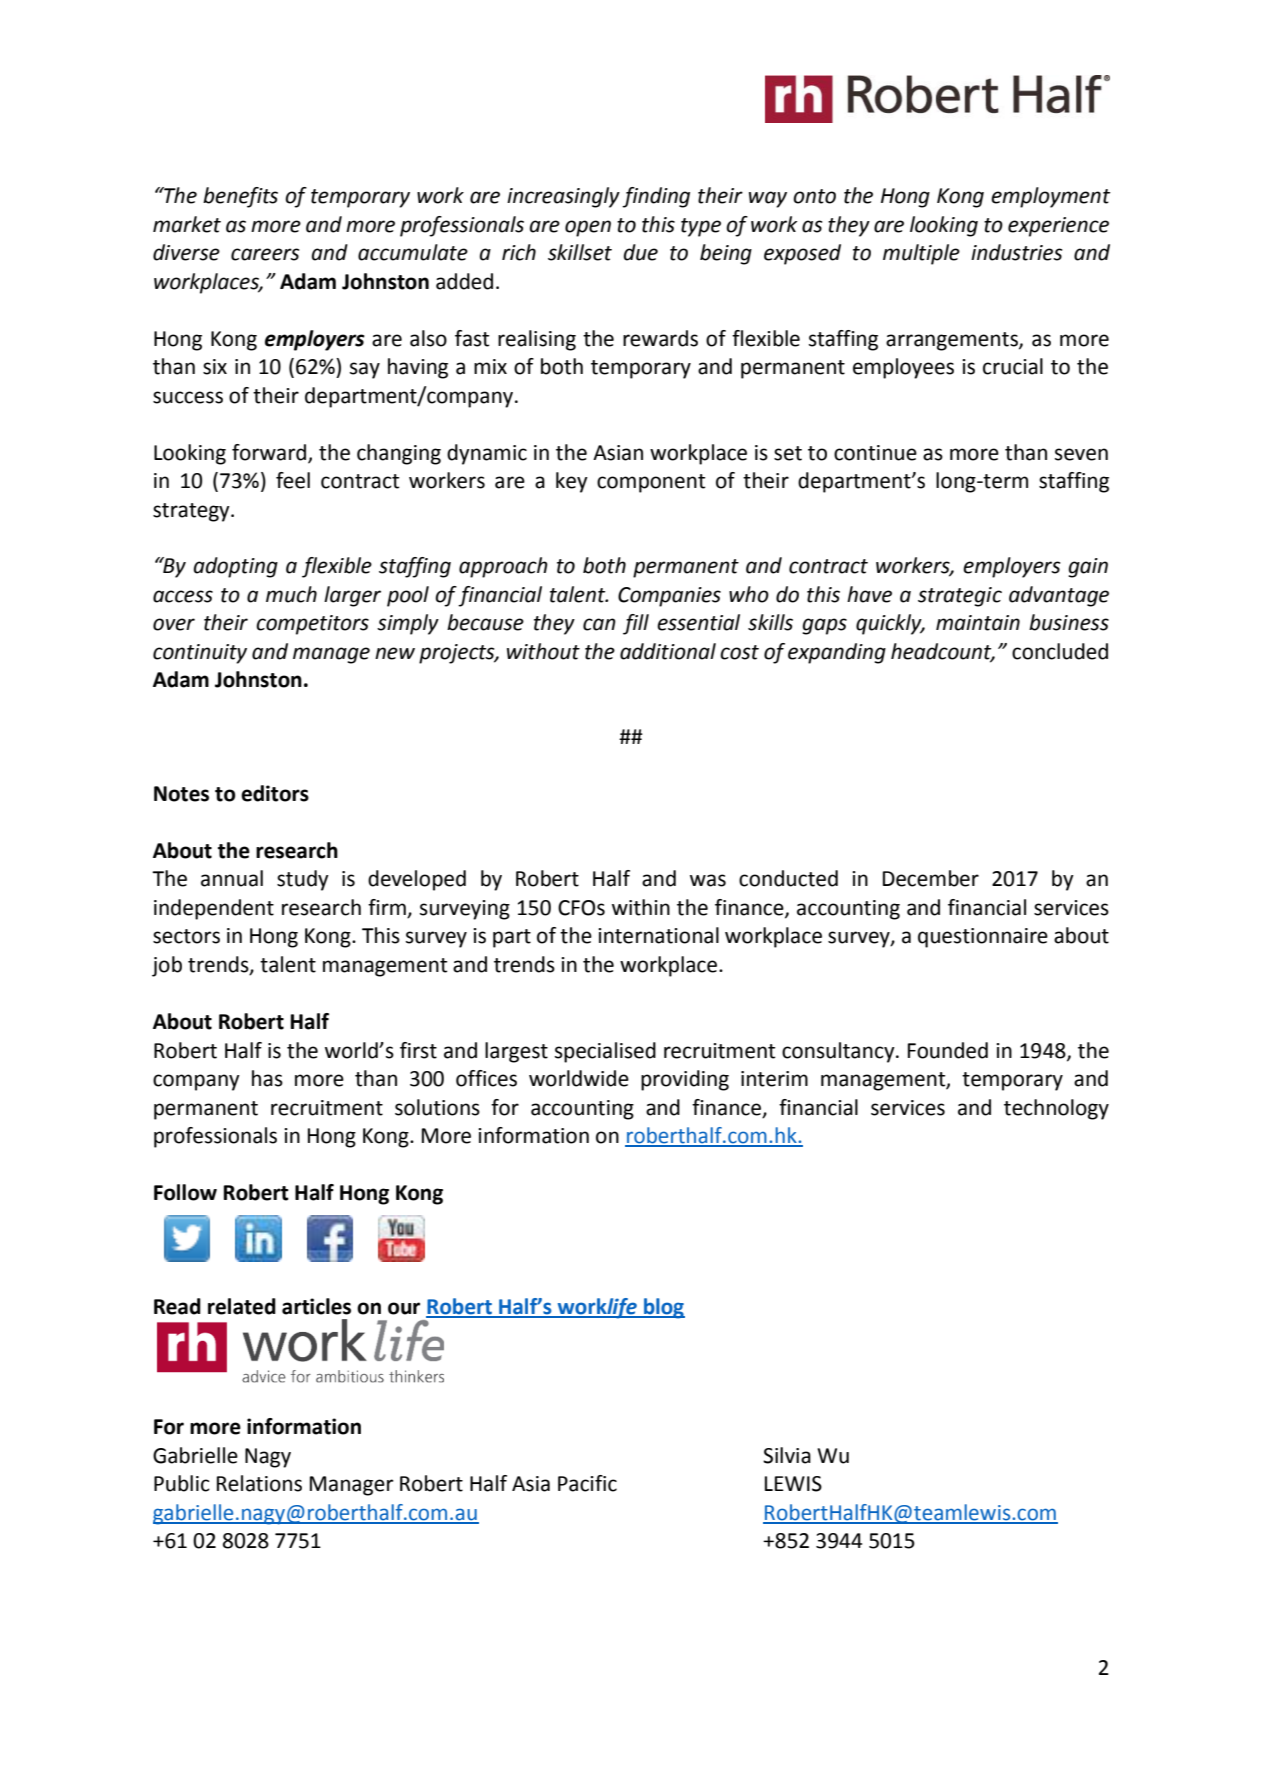 The image size is (1262, 1785). What do you see at coordinates (931, 878) in the image?
I see `December` at bounding box center [931, 878].
